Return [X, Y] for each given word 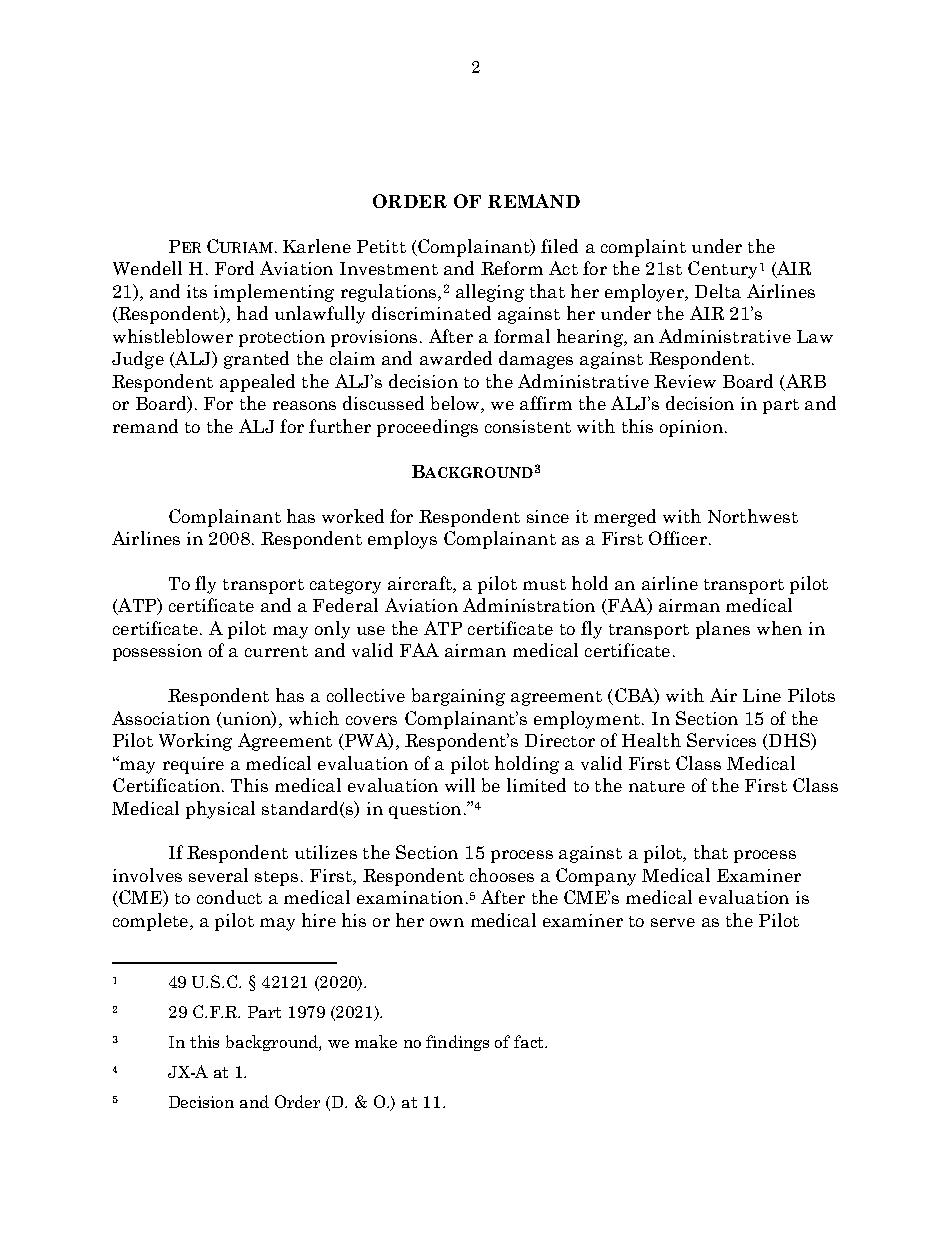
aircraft [421, 584]
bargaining [458, 697]
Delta [718, 291]
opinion [691, 428]
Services [721, 740]
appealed [257, 383]
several [218, 875]
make [376, 1041]
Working [195, 742]
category [345, 586]
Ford [234, 268]
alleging [490, 293]
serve [673, 922]
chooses [502, 875]
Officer [678, 538]
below [456, 404]
